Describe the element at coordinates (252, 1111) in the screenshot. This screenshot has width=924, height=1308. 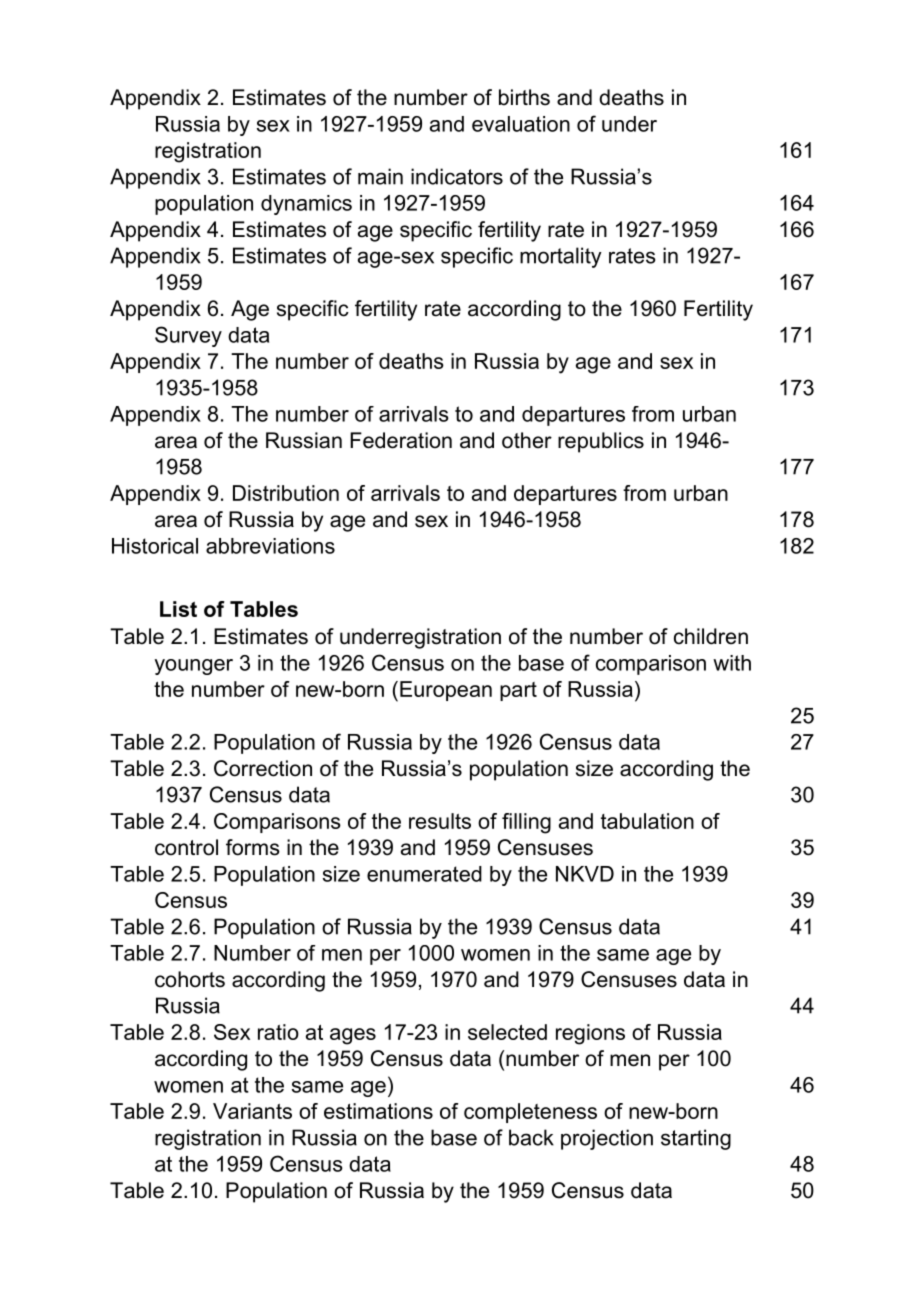
I see `Variants` at that location.
